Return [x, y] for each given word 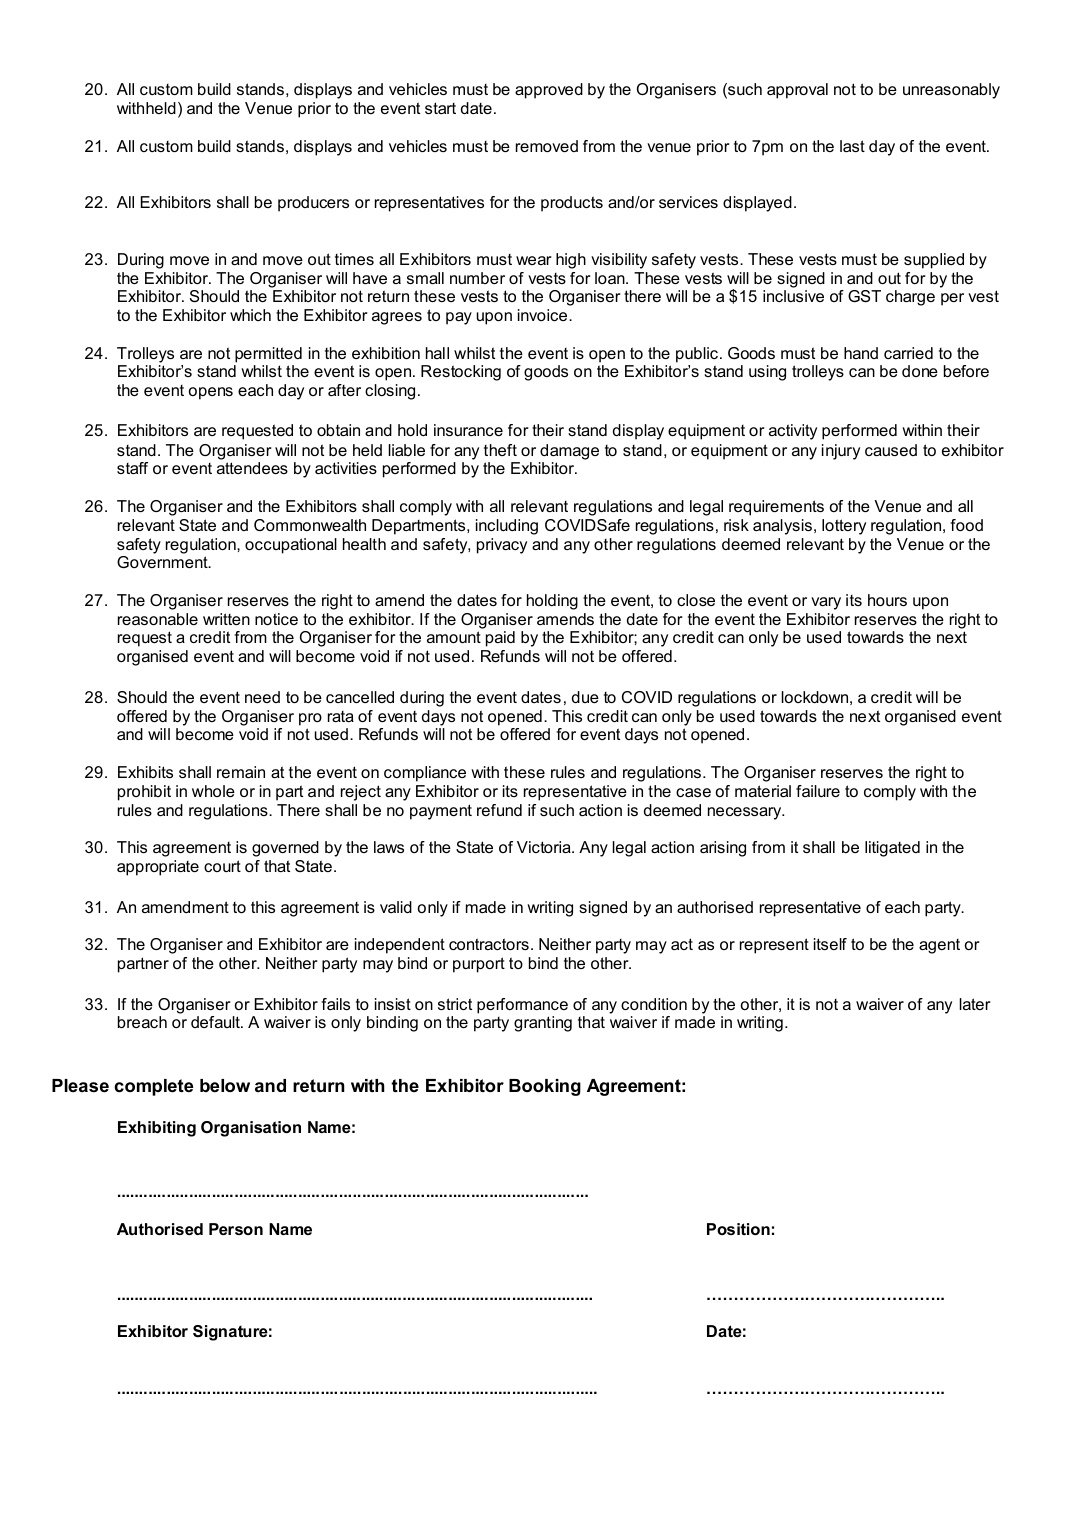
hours [887, 600]
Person [236, 1229]
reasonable [158, 619]
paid [500, 639]
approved [549, 91]
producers [313, 204]
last [852, 146]
